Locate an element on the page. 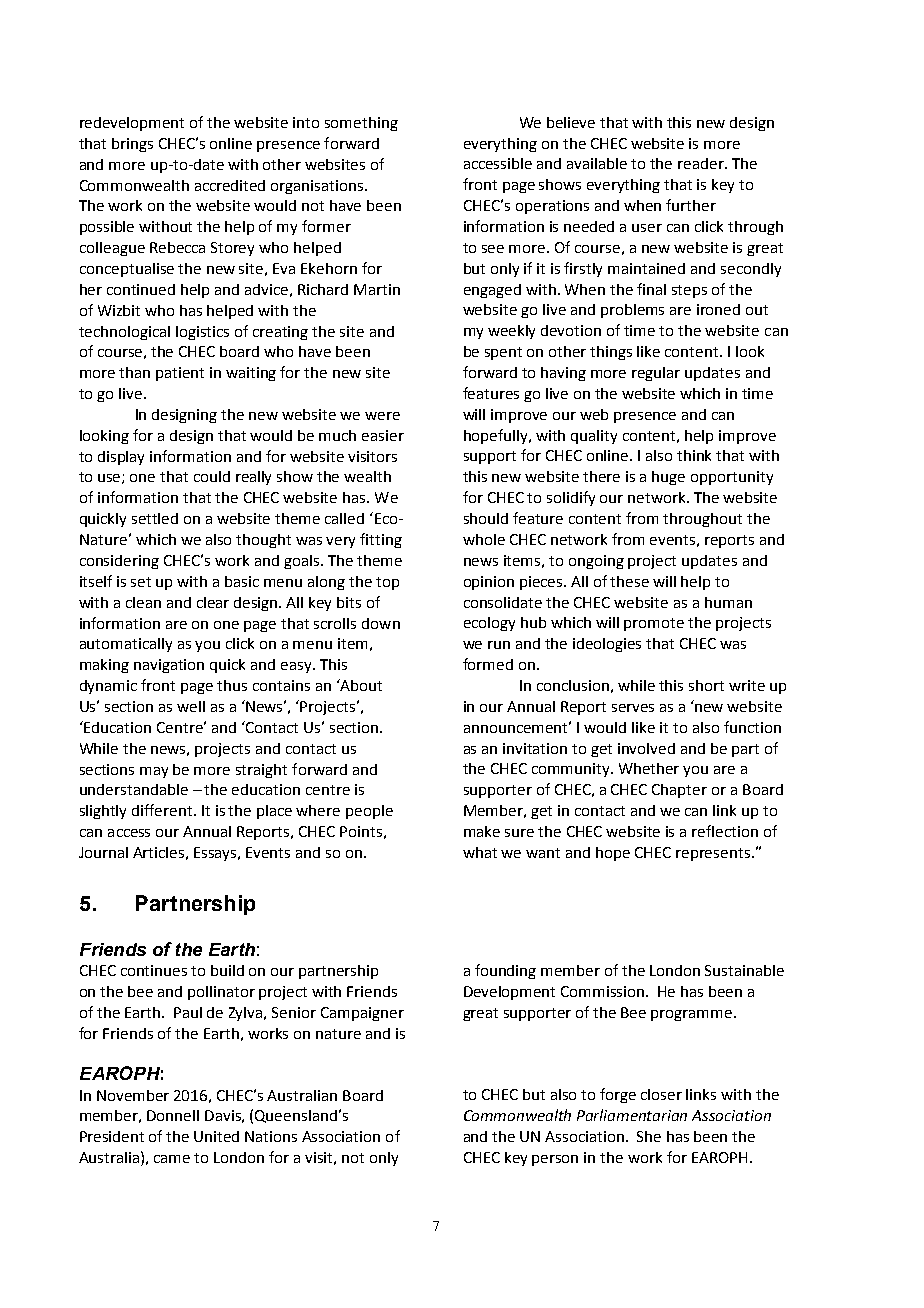  brings is located at coordinates (132, 145).
